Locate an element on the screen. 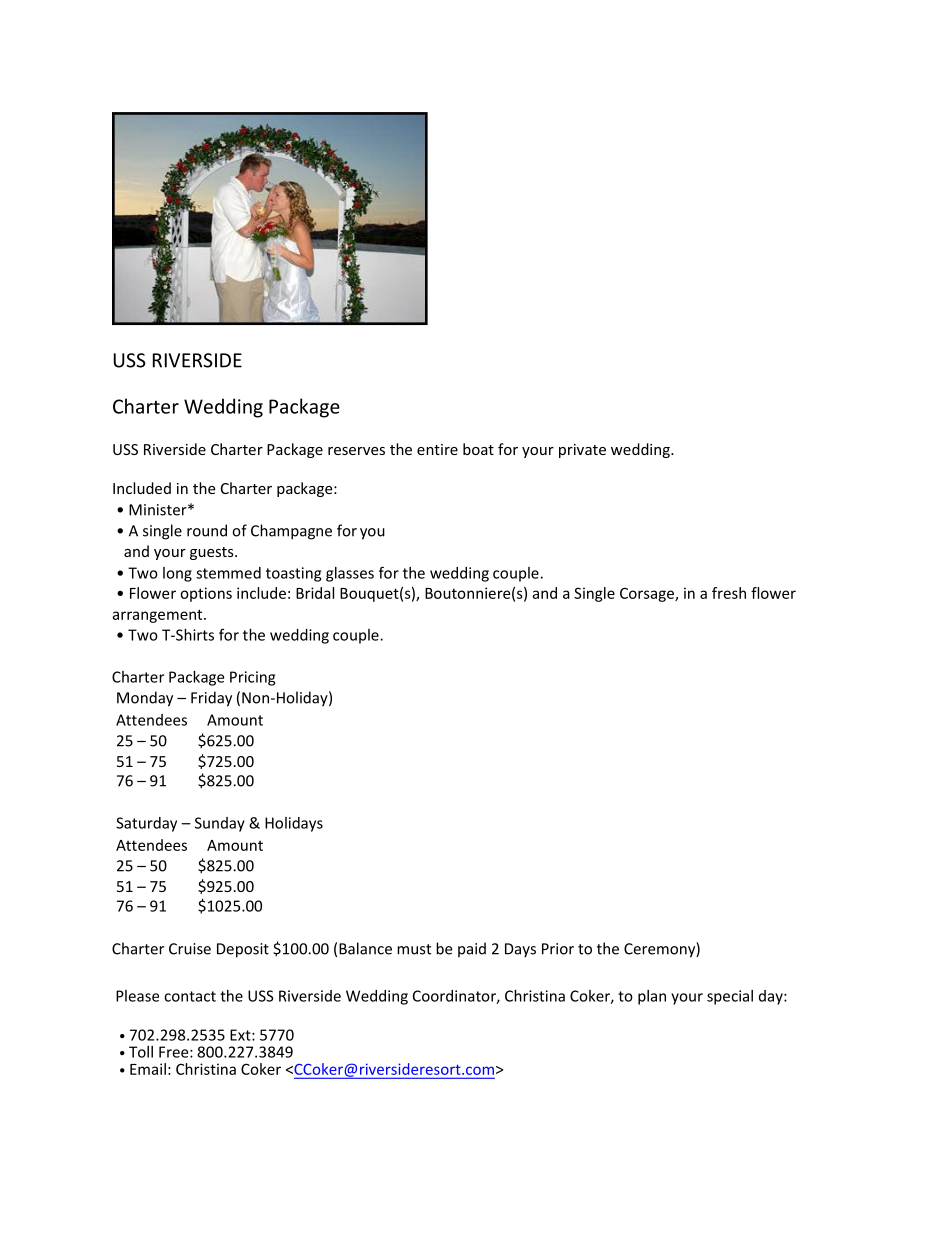  paid is located at coordinates (472, 950).
